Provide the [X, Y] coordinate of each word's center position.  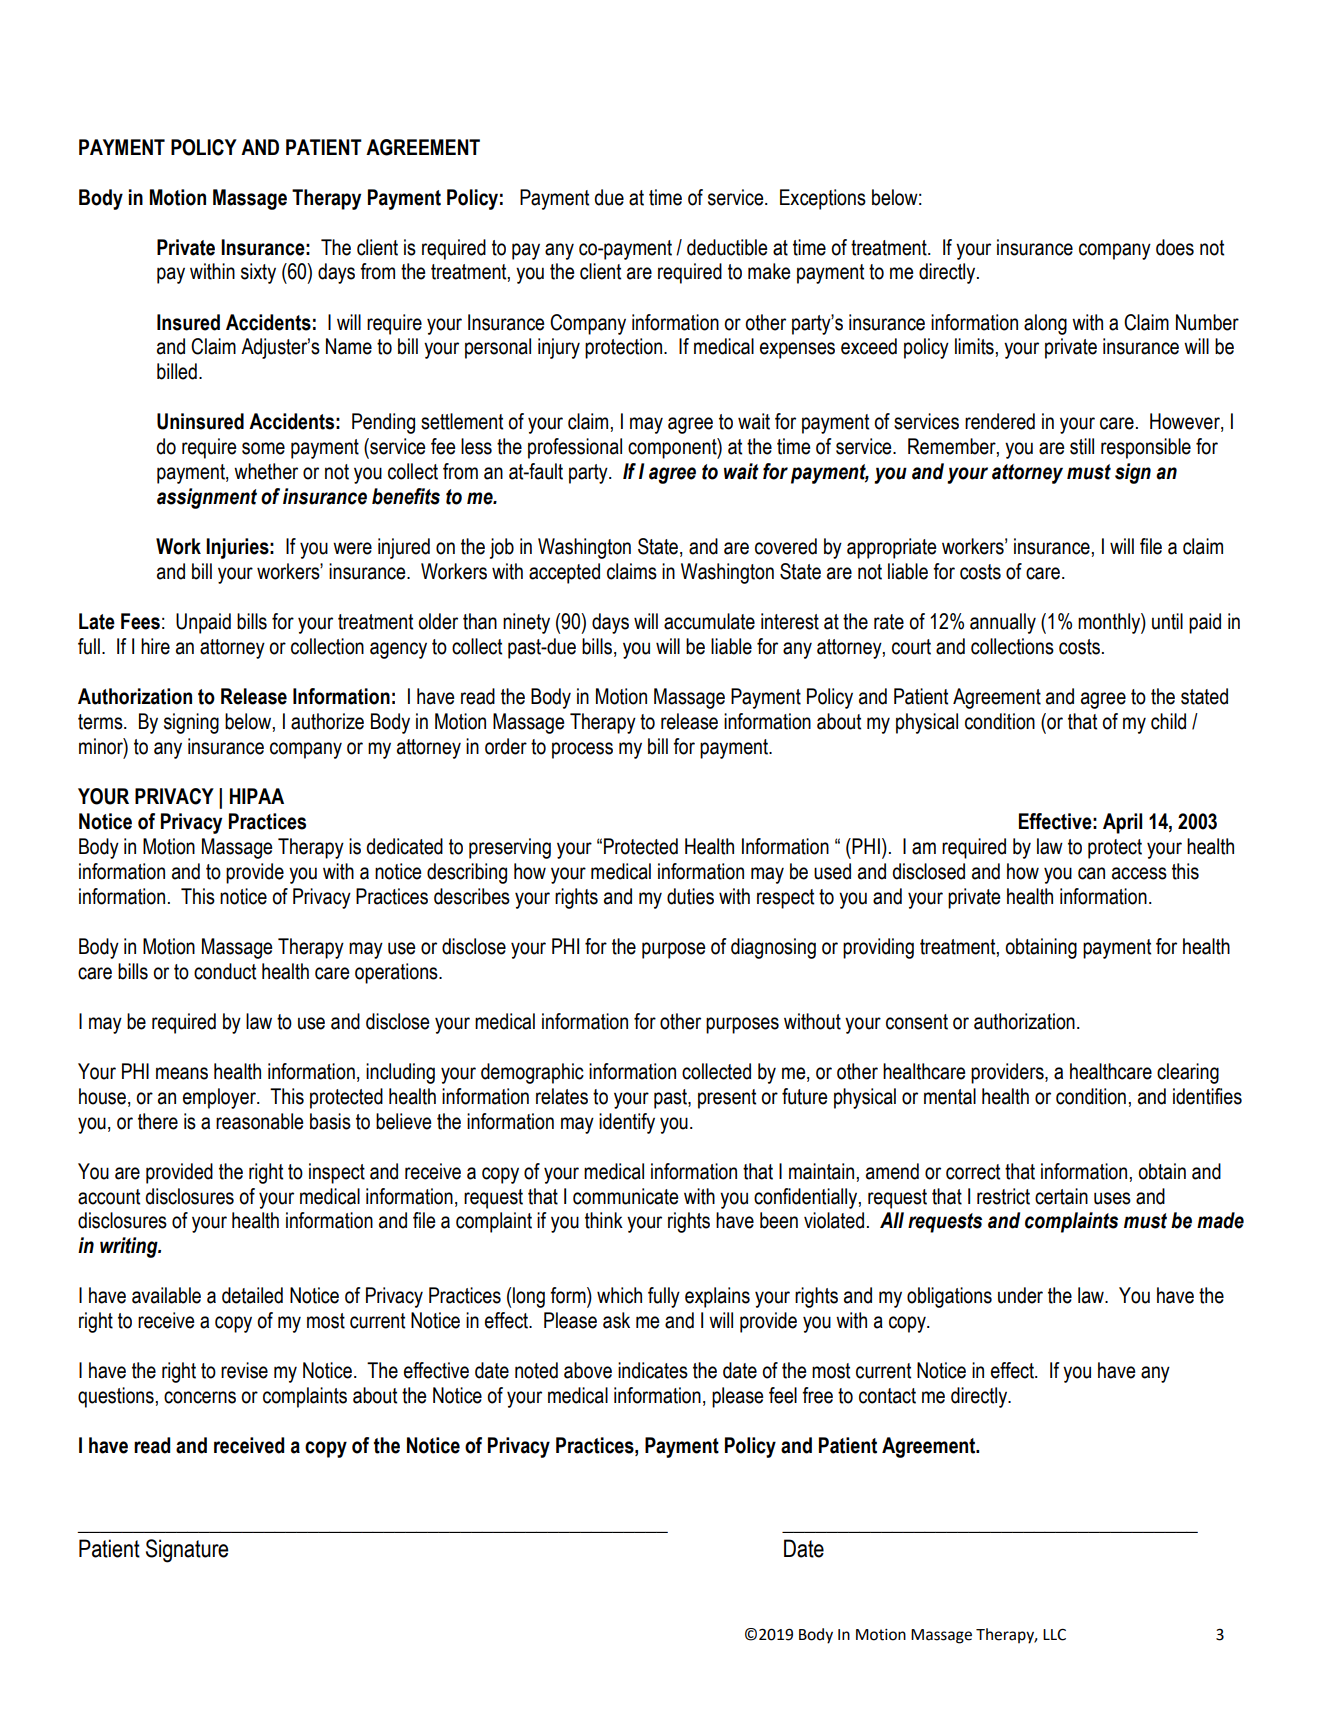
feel [783, 1395]
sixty [258, 273]
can [1091, 873]
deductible [727, 247]
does [1175, 247]
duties [690, 896]
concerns [200, 1397]
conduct [225, 971]
